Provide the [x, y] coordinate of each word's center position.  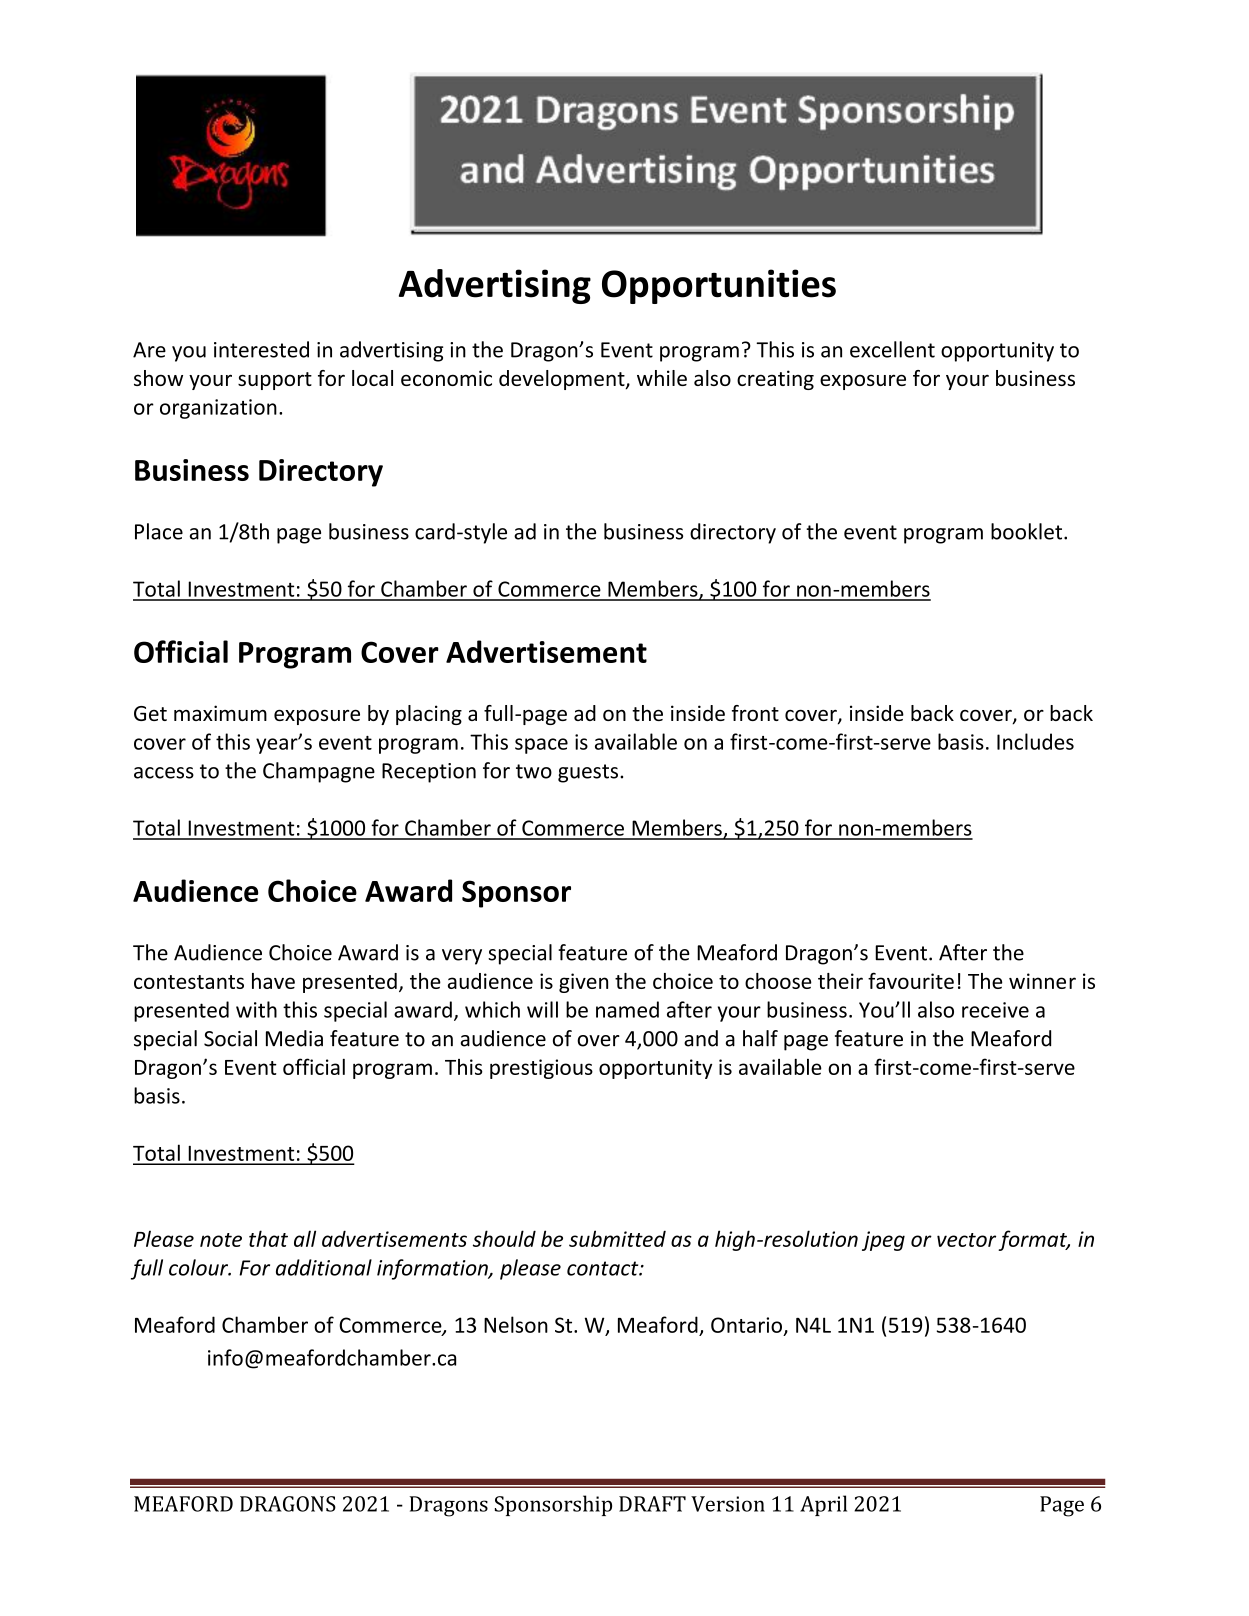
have [273, 981]
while [662, 378]
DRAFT [652, 1504]
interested [261, 349]
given [583, 983]
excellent [892, 349]
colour [200, 1267]
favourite [911, 980]
